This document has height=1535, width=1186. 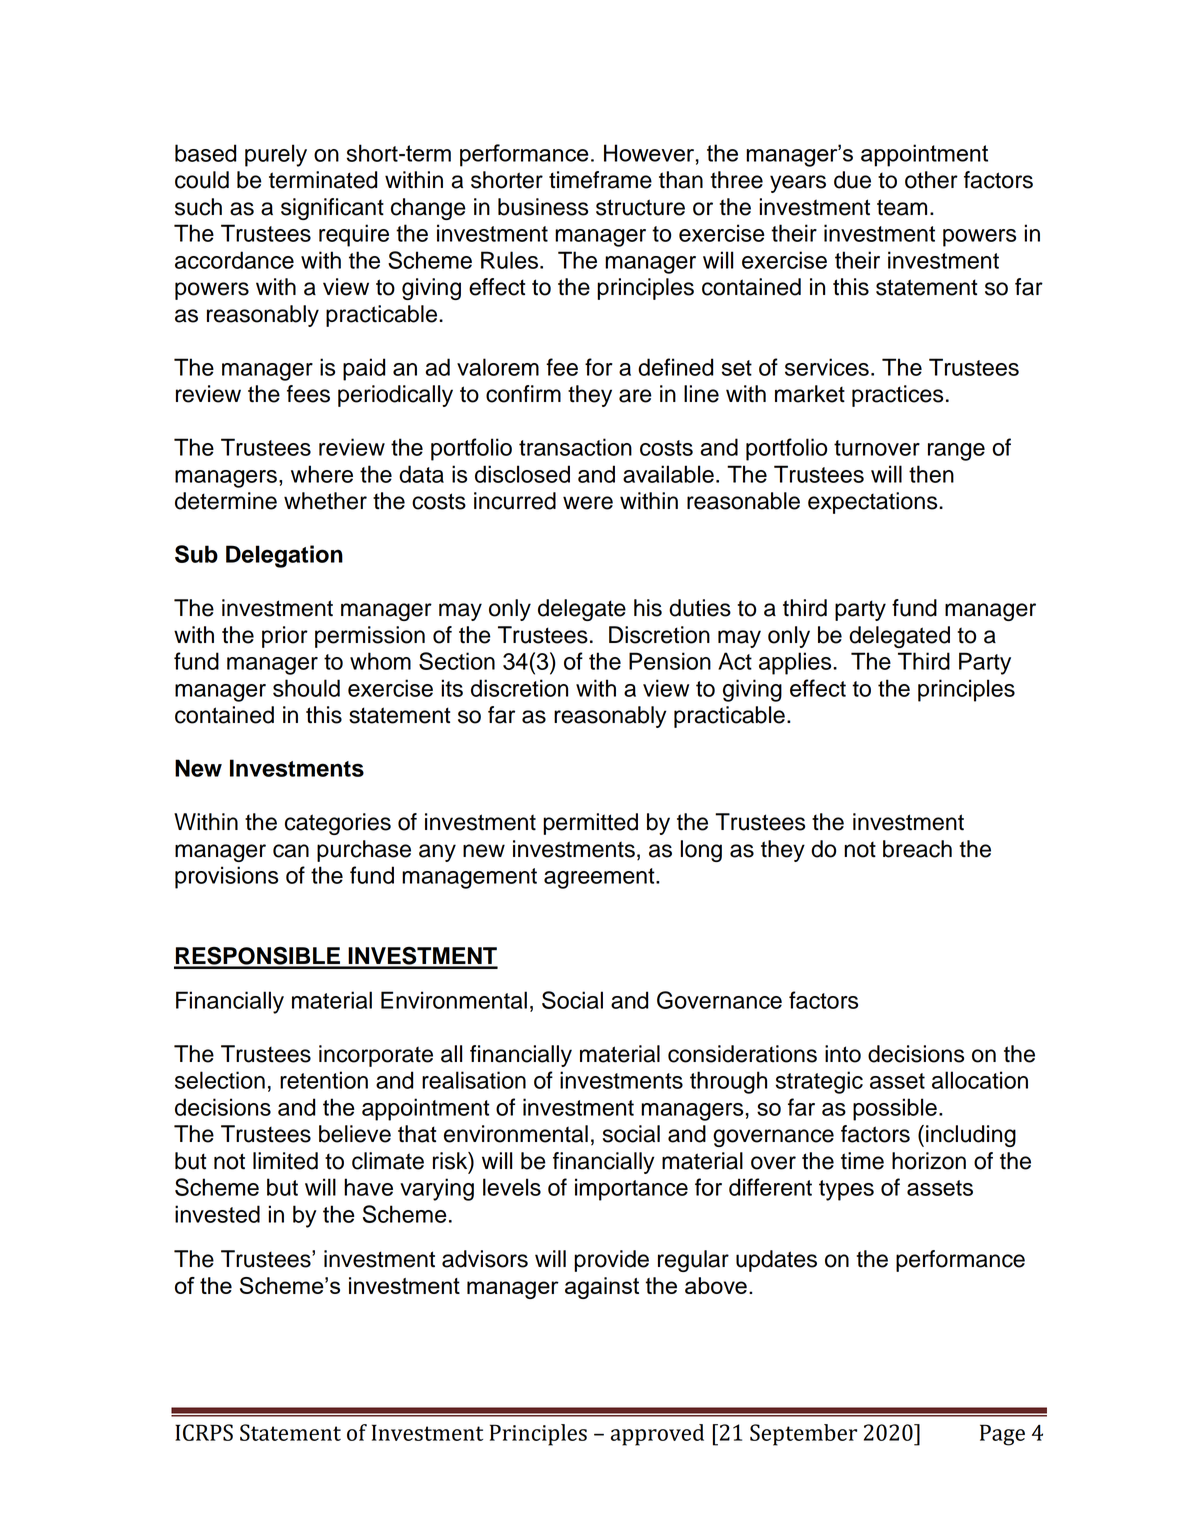 I want to click on categories, so click(x=338, y=824).
